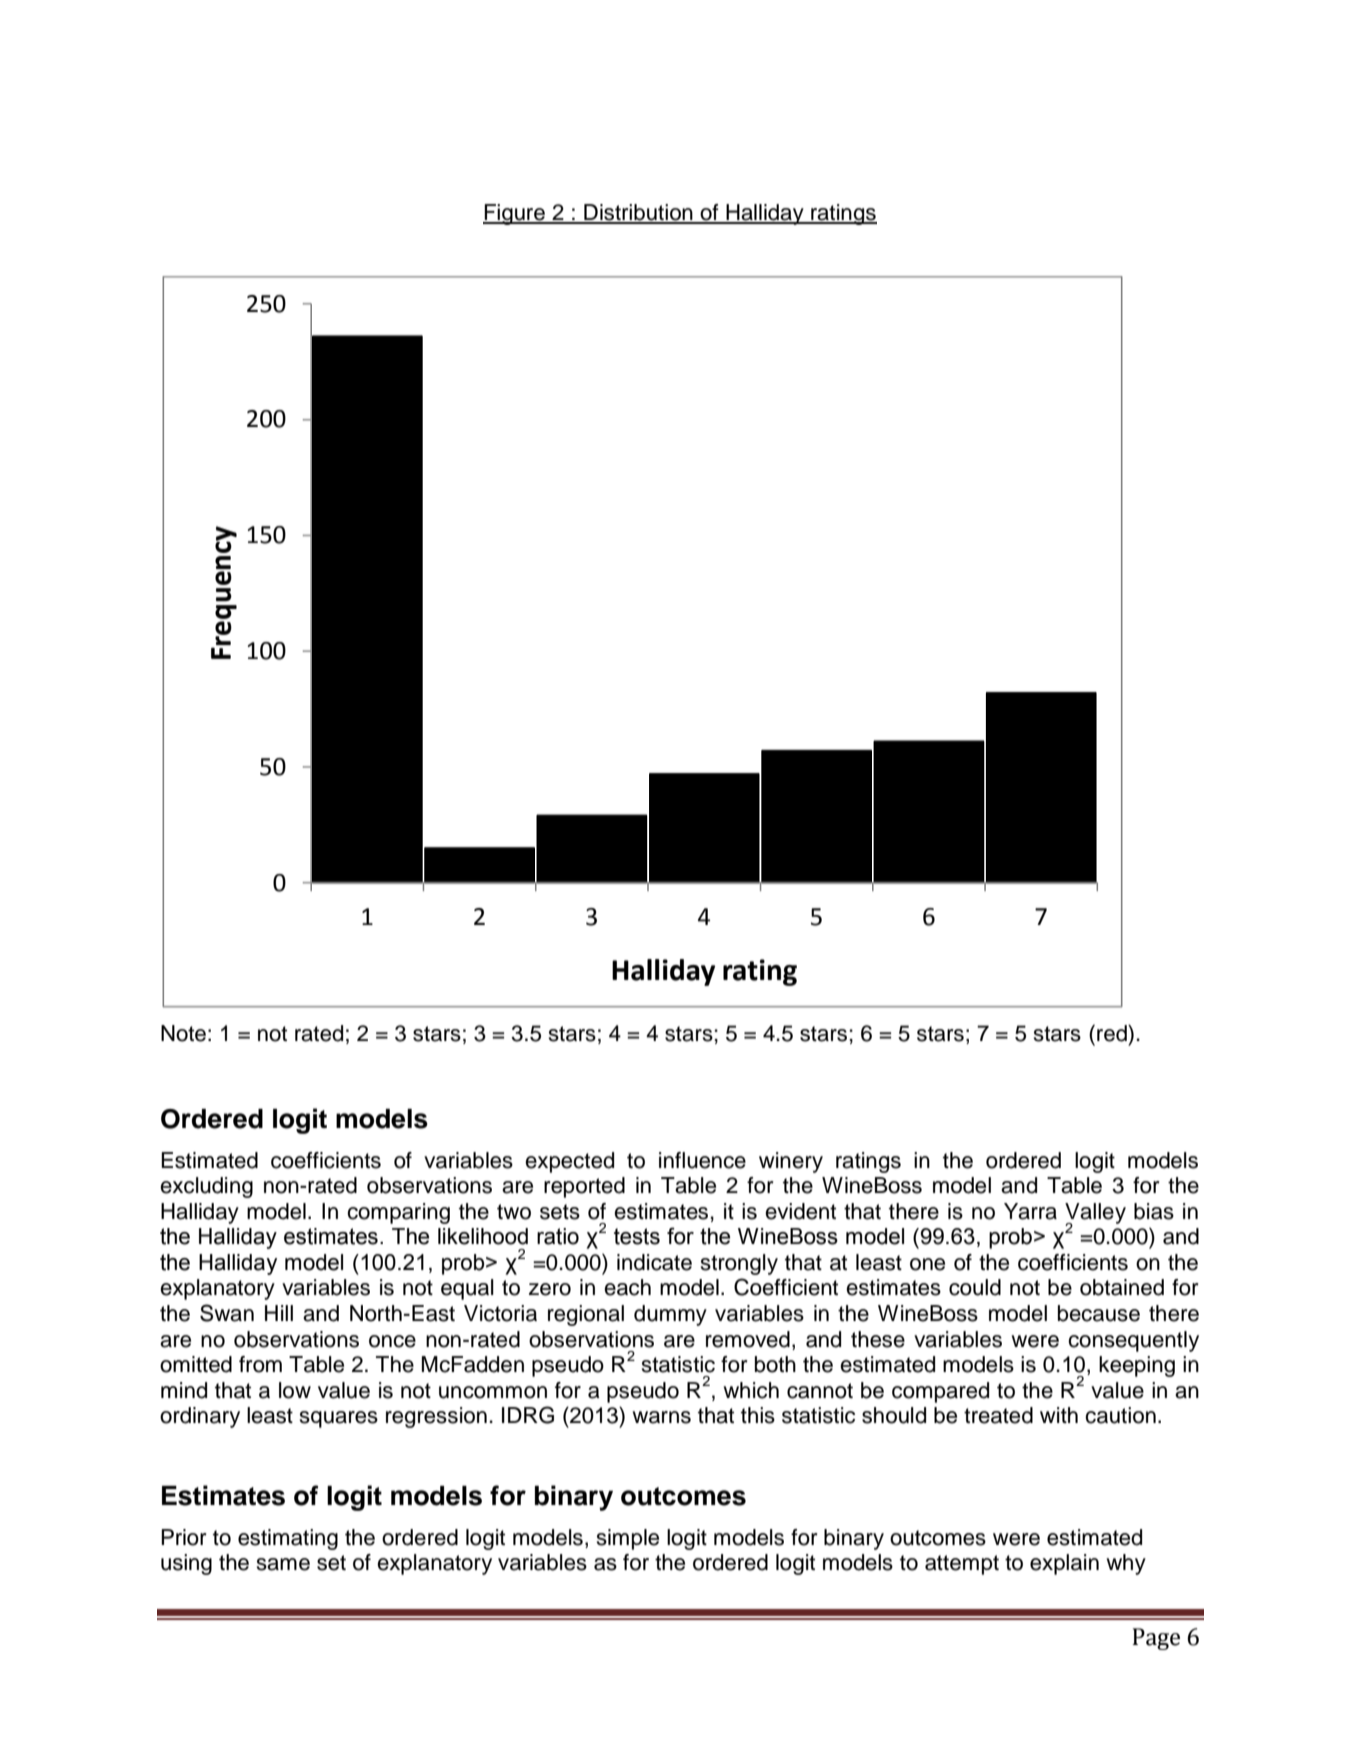 This document has width=1360, height=1760. I want to click on excluding, so click(206, 1187).
